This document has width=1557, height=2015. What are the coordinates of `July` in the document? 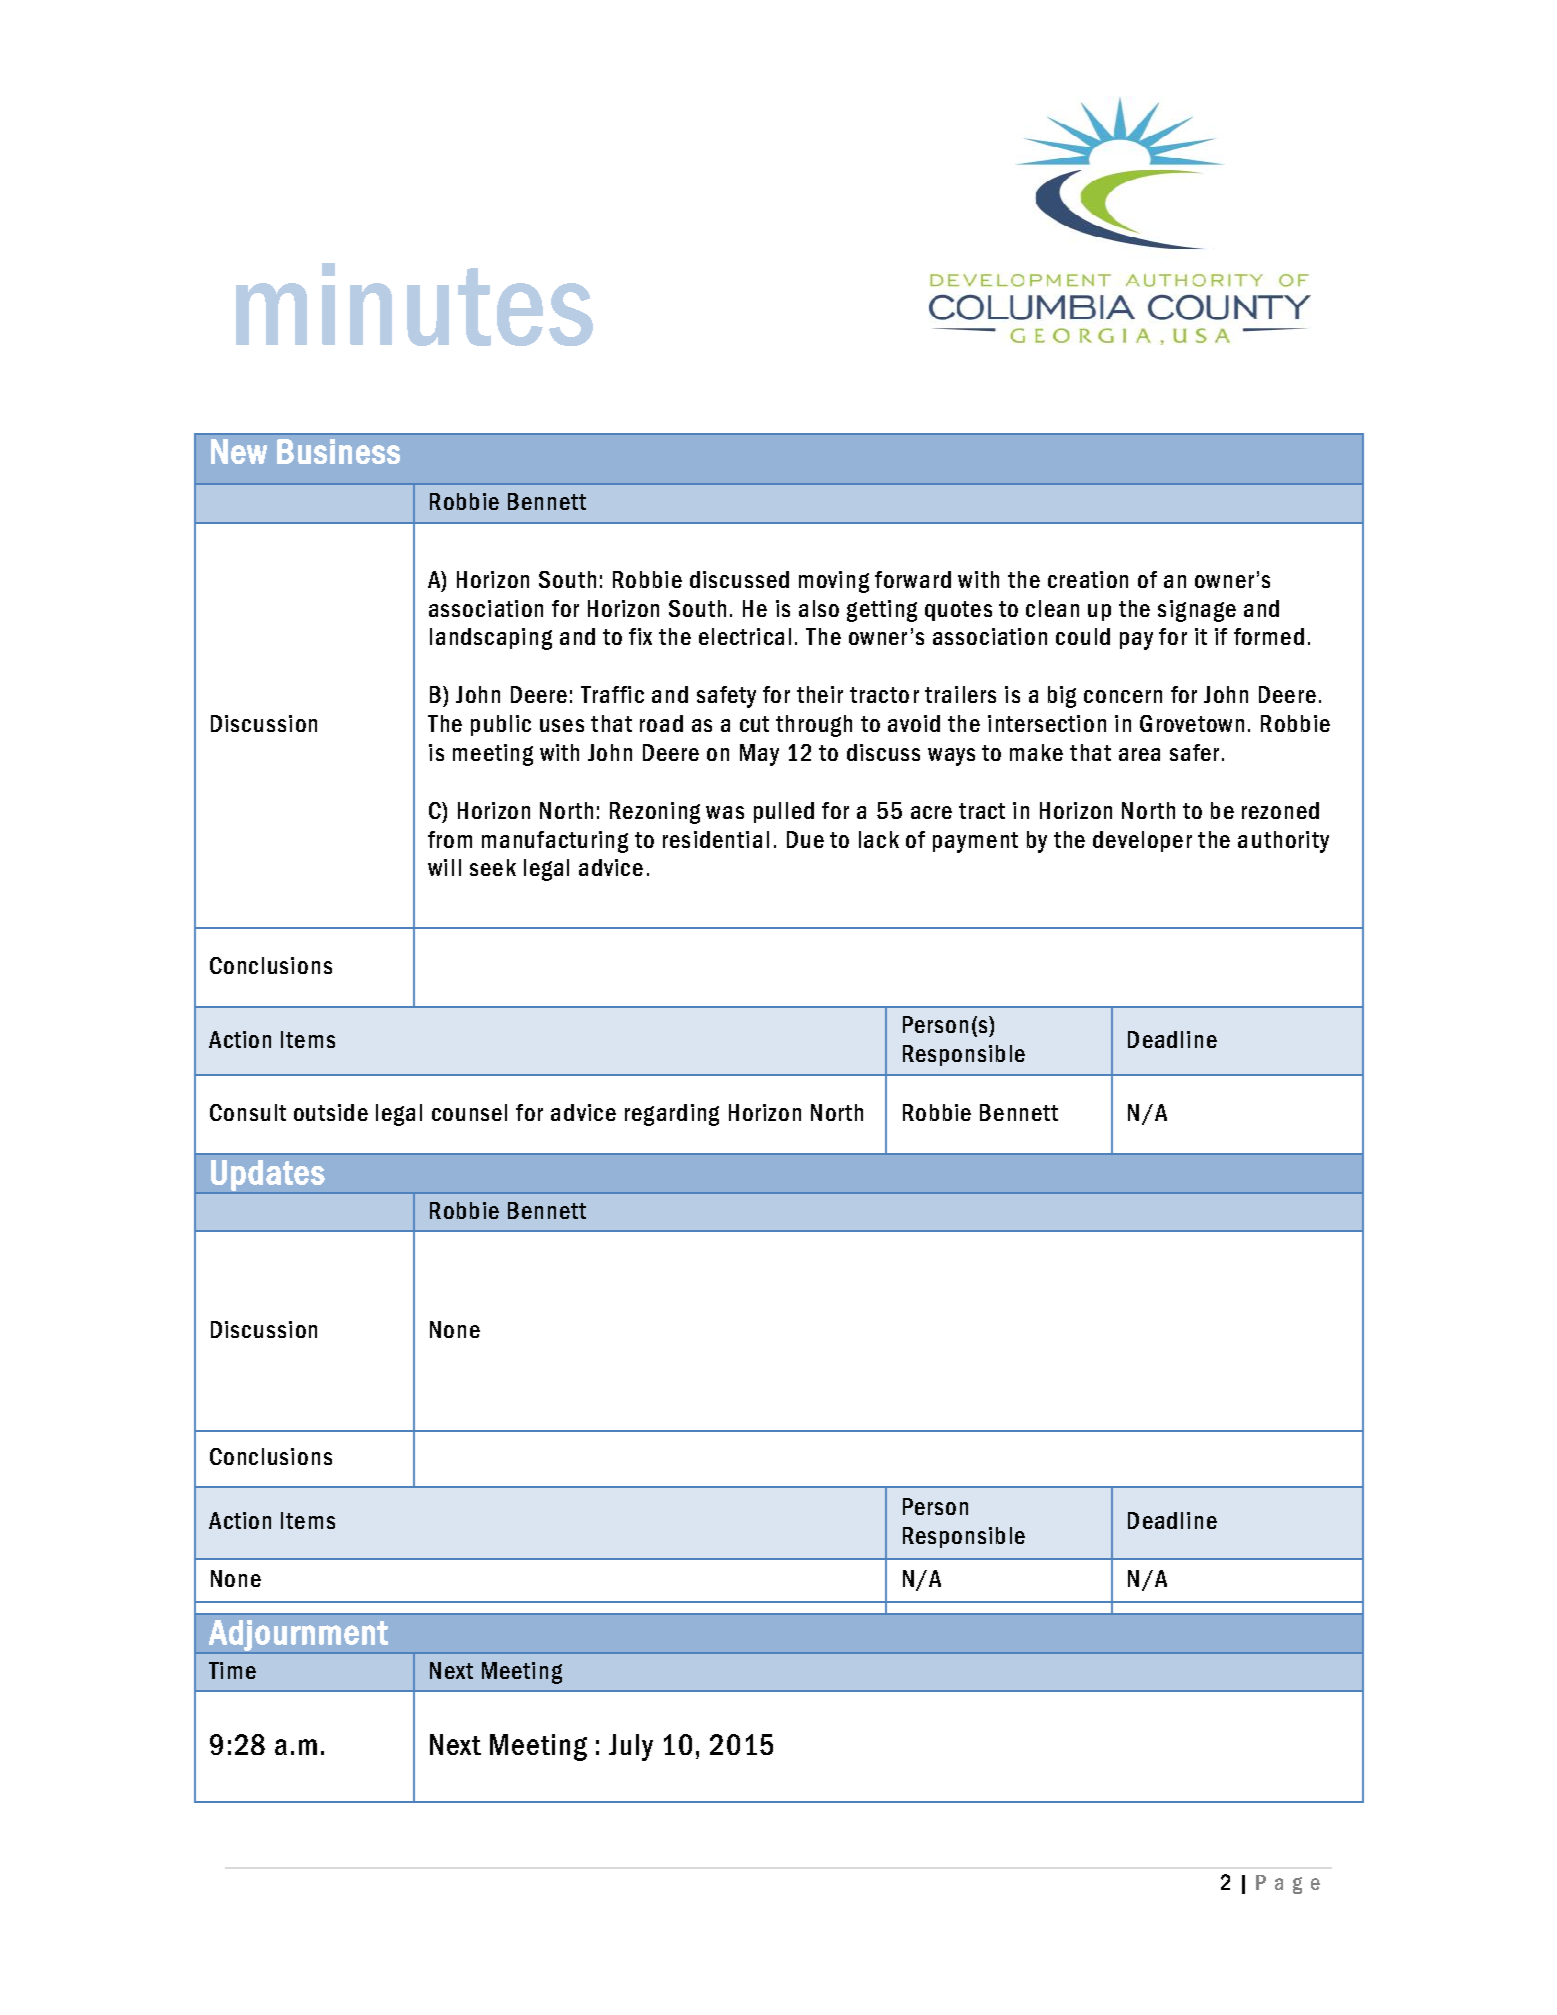 It's located at (631, 1747).
